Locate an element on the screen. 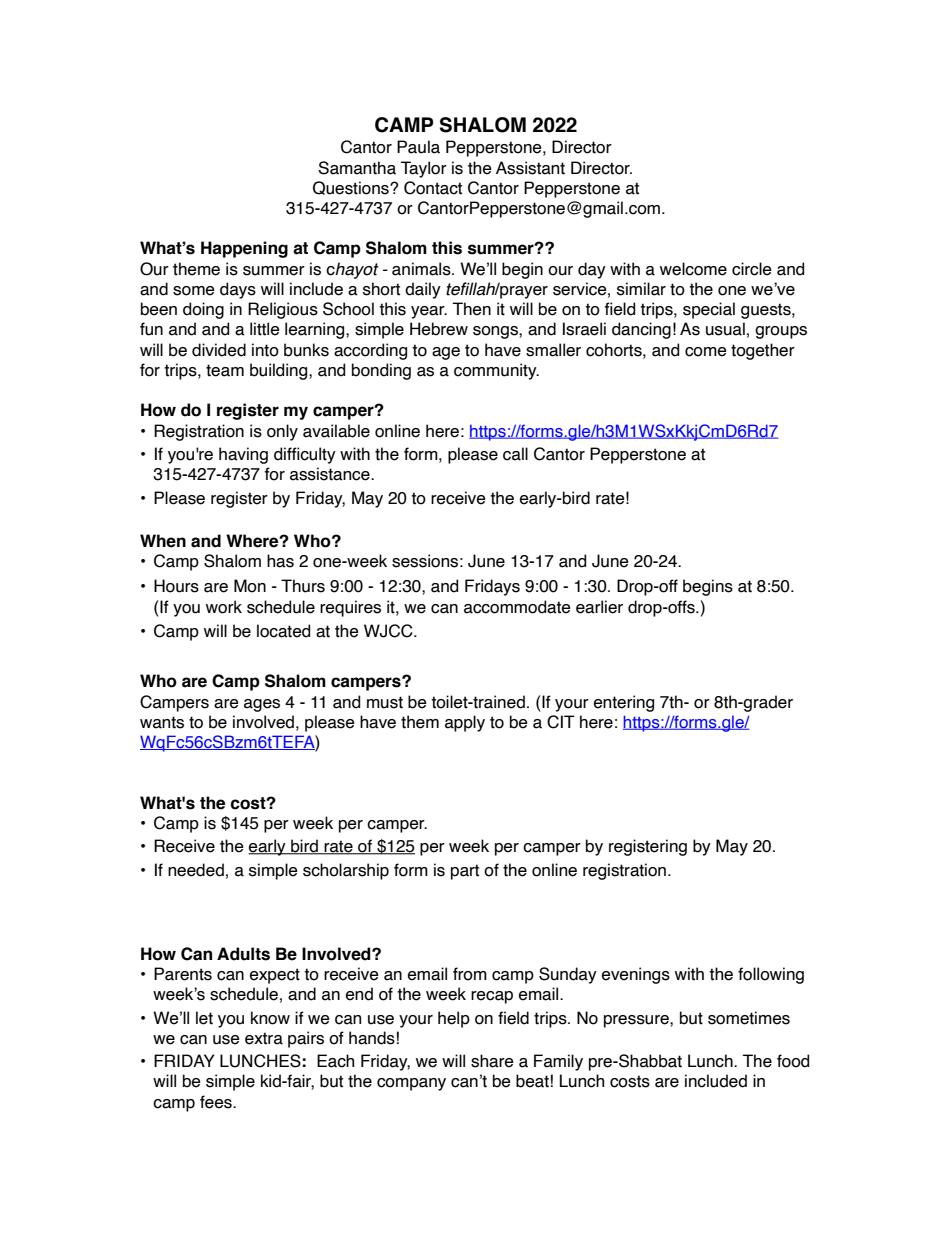 This screenshot has height=1233, width=952. community is located at coordinates (496, 371).
